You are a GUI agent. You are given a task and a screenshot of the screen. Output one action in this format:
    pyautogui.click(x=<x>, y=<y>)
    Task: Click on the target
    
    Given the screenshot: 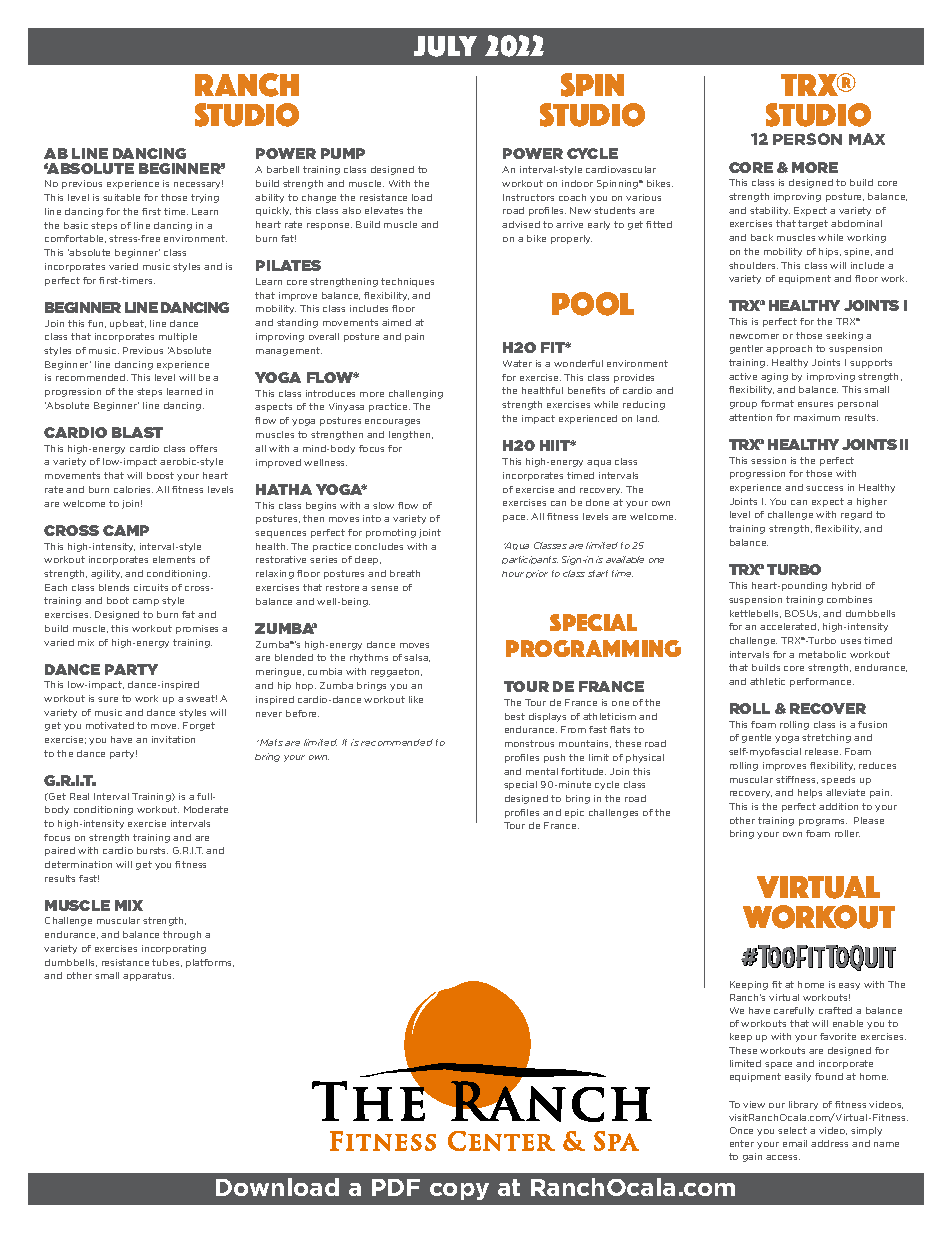 What is the action you would take?
    pyautogui.click(x=813, y=224)
